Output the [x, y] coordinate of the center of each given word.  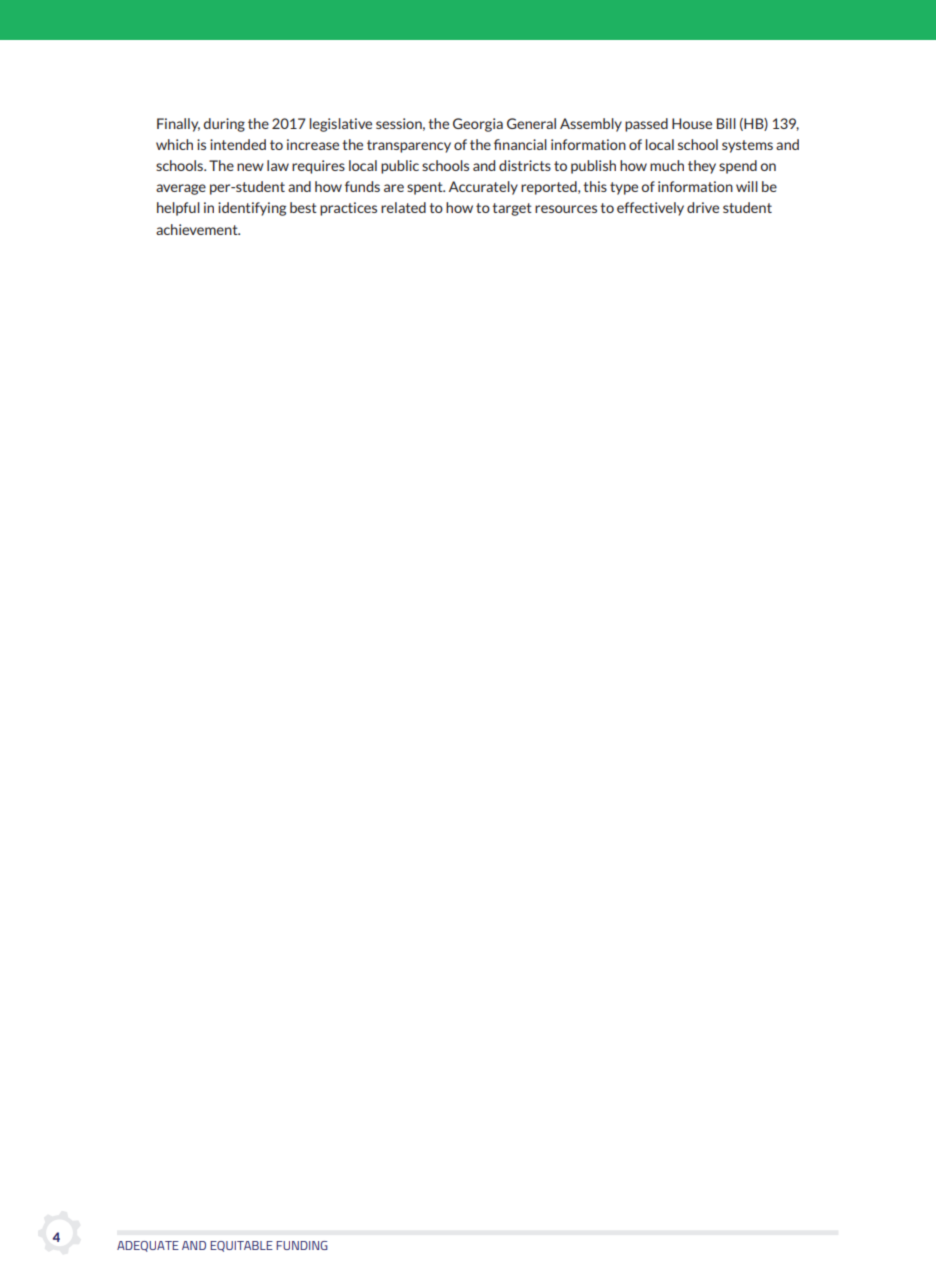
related [403, 207]
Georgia [478, 125]
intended [238, 144]
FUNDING [302, 1245]
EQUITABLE [241, 1246]
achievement [198, 229]
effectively [650, 209]
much [667, 165]
